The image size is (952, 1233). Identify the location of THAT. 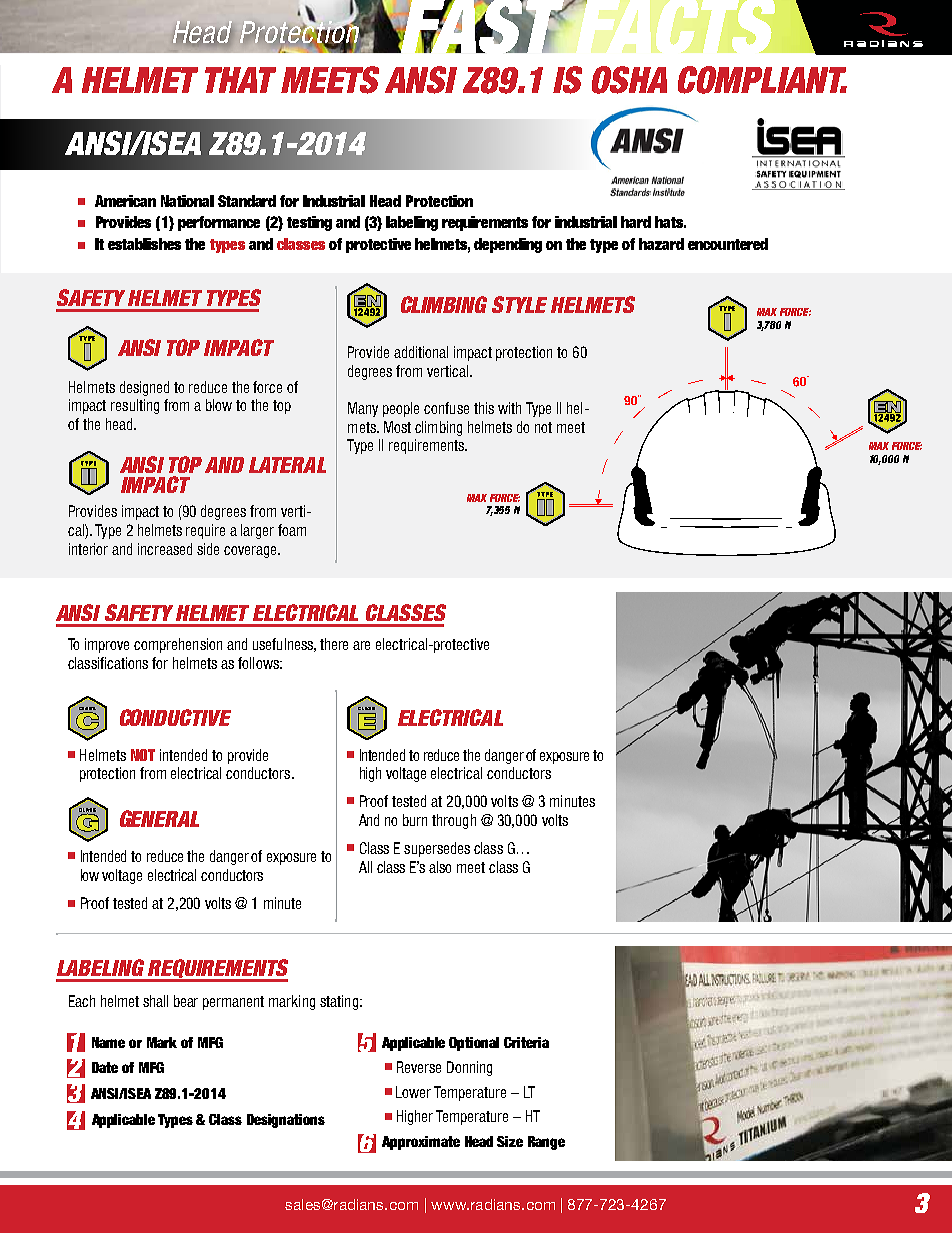
(240, 80).
